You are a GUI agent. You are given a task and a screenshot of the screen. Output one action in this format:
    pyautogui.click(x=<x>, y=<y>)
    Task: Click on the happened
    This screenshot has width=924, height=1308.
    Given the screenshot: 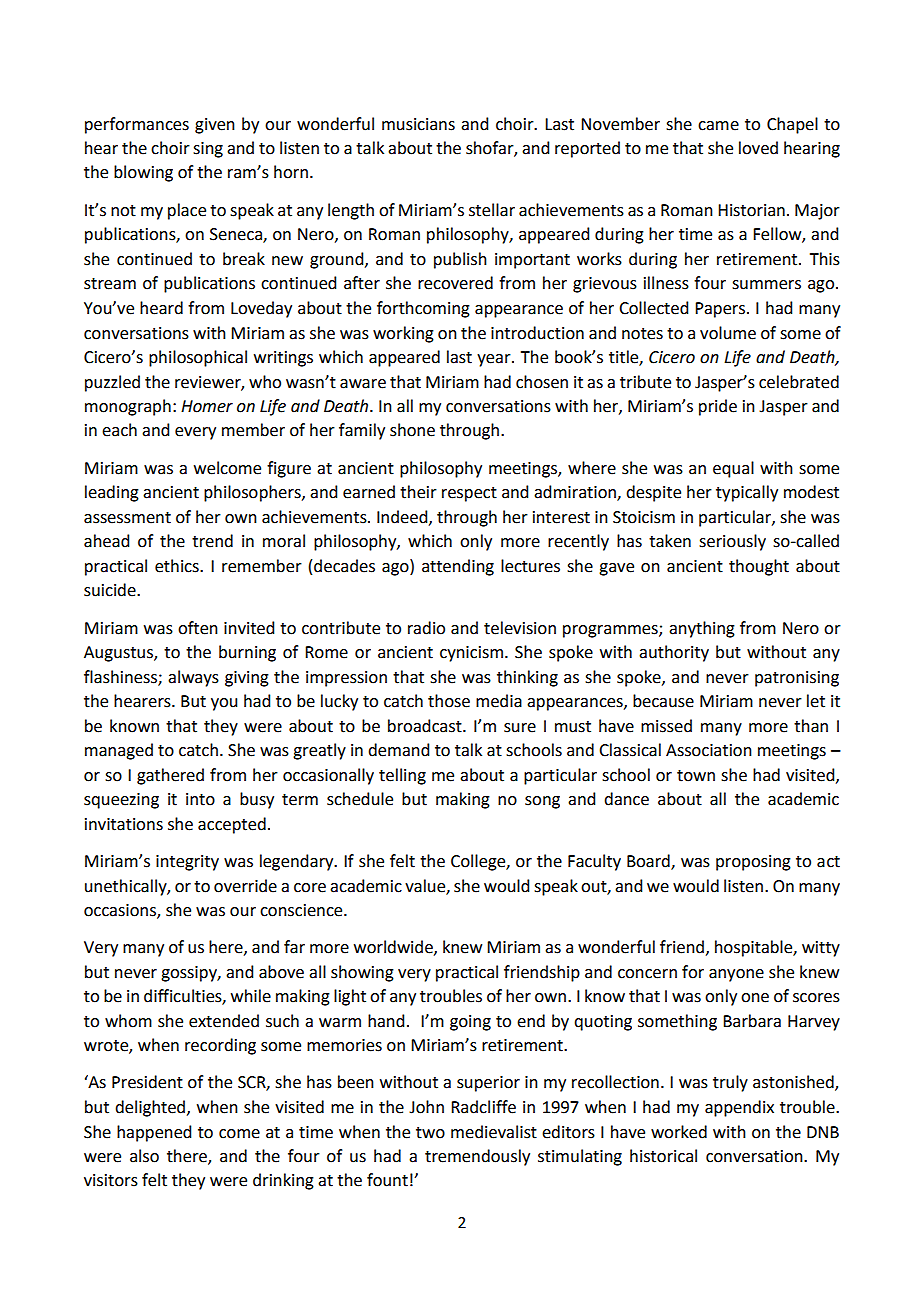 What is the action you would take?
    pyautogui.click(x=154, y=1133)
